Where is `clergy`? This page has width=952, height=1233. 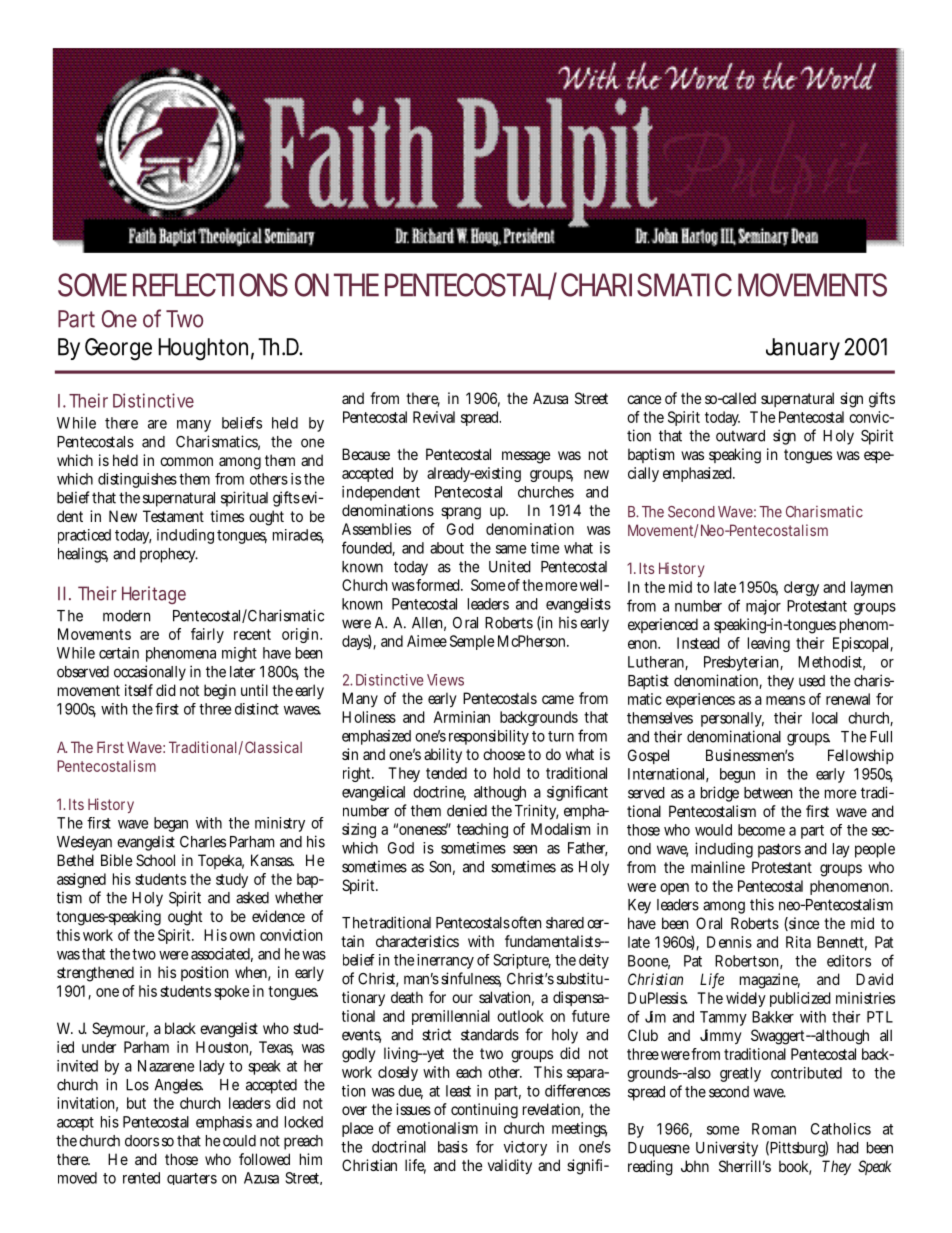
clergy is located at coordinates (801, 588).
